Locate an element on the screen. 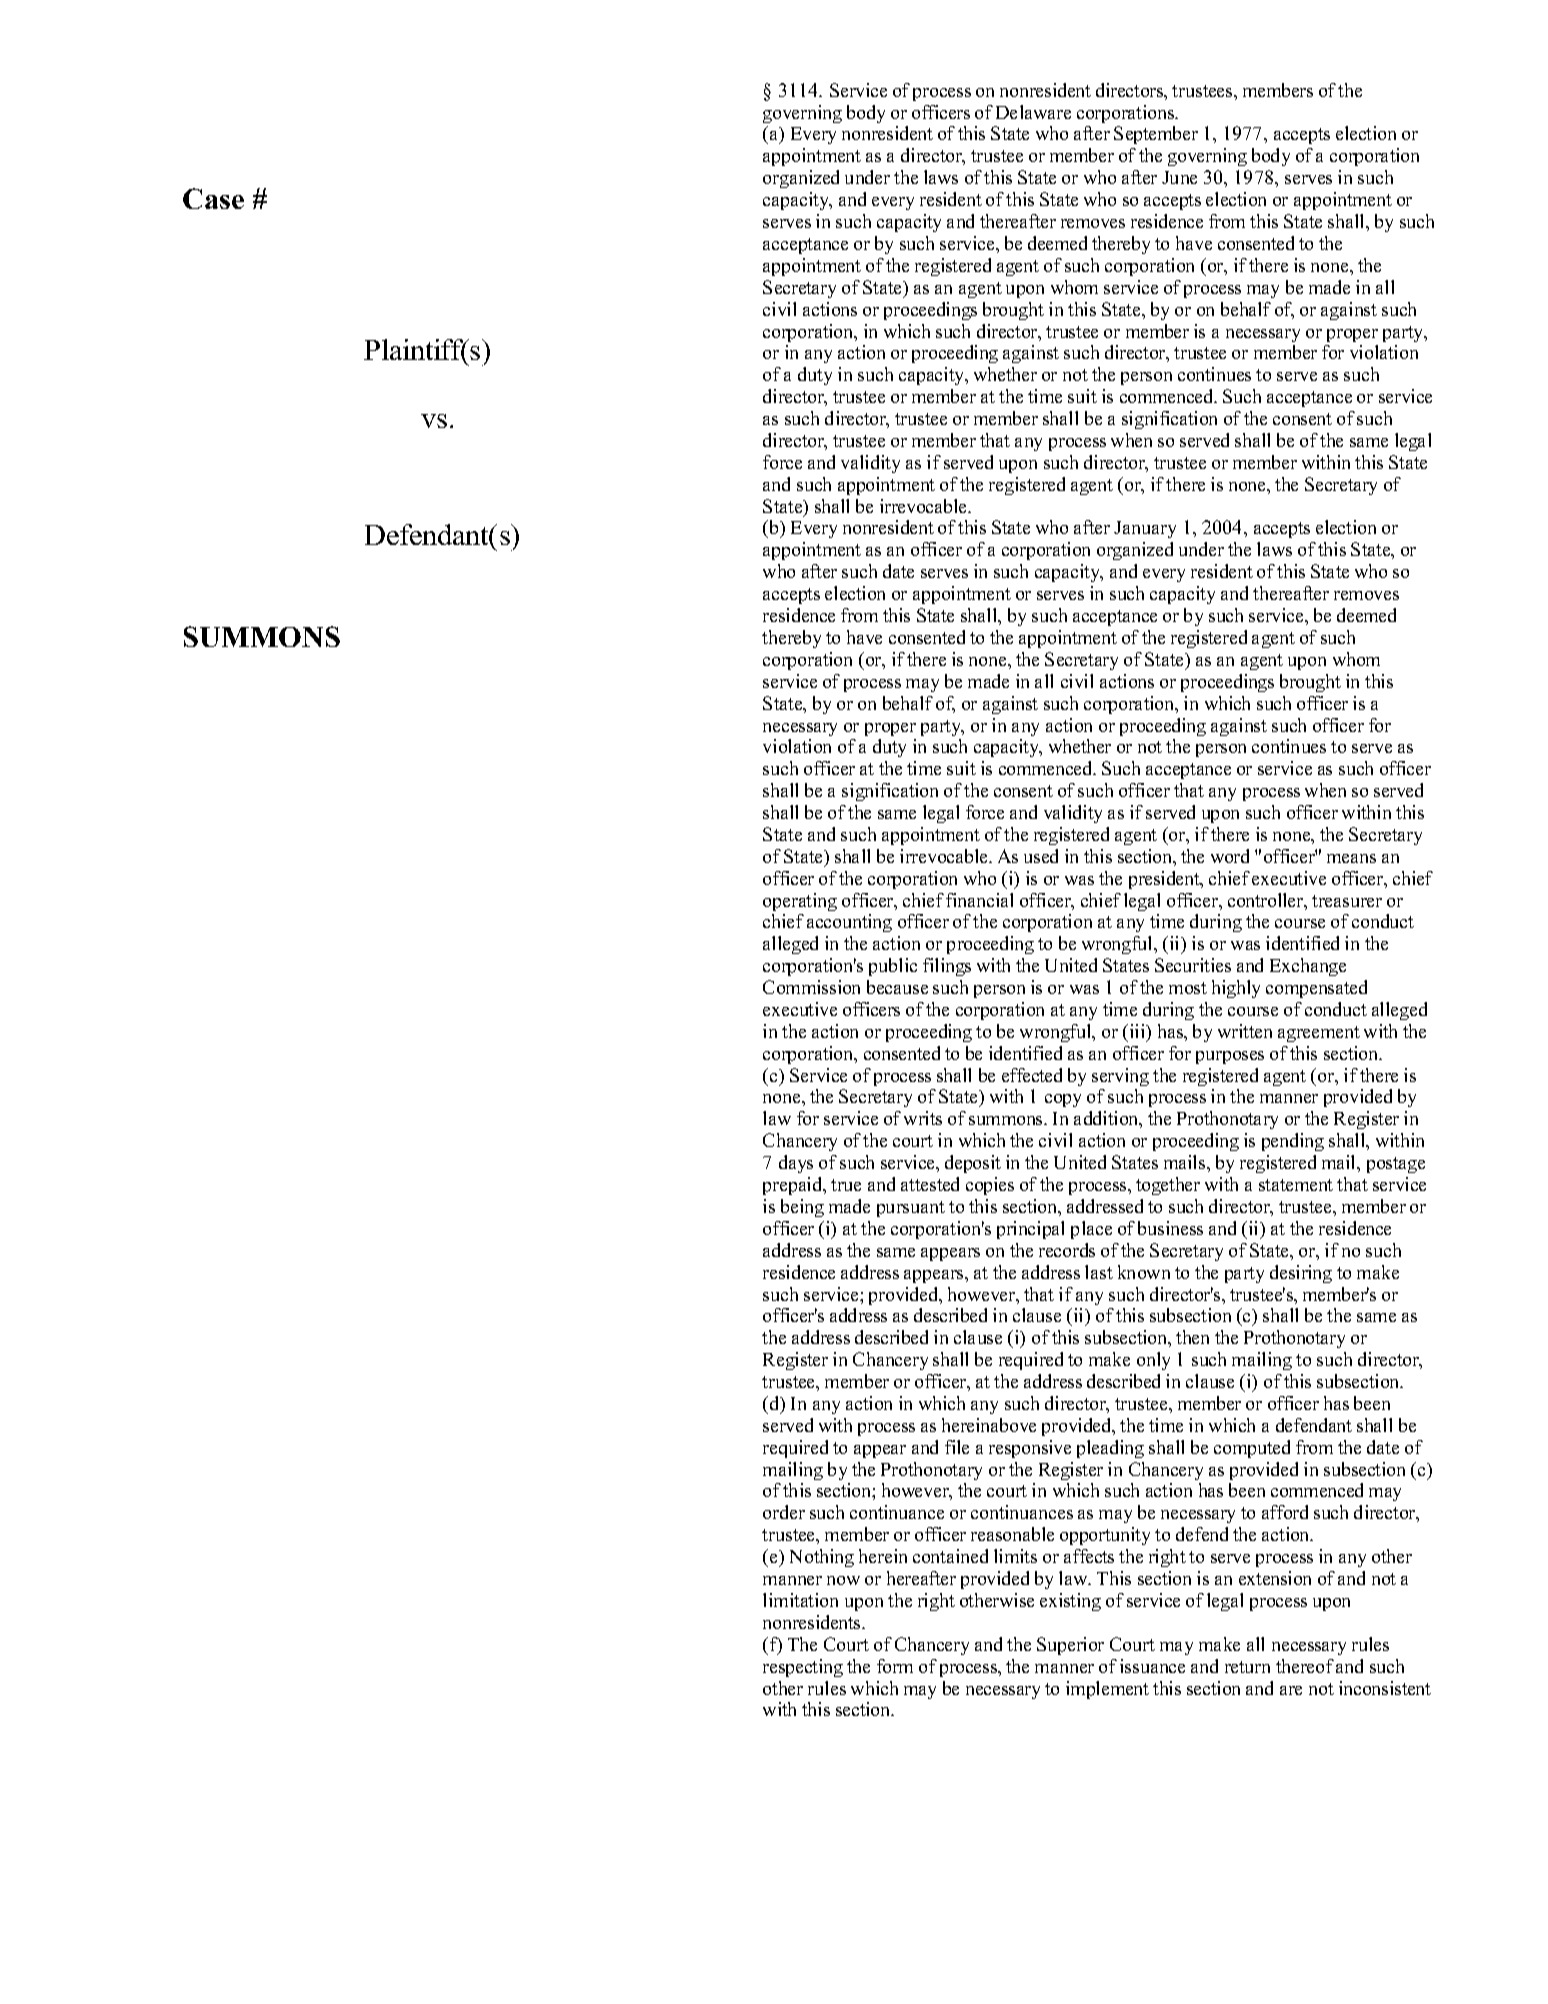  June is located at coordinates (1179, 177).
